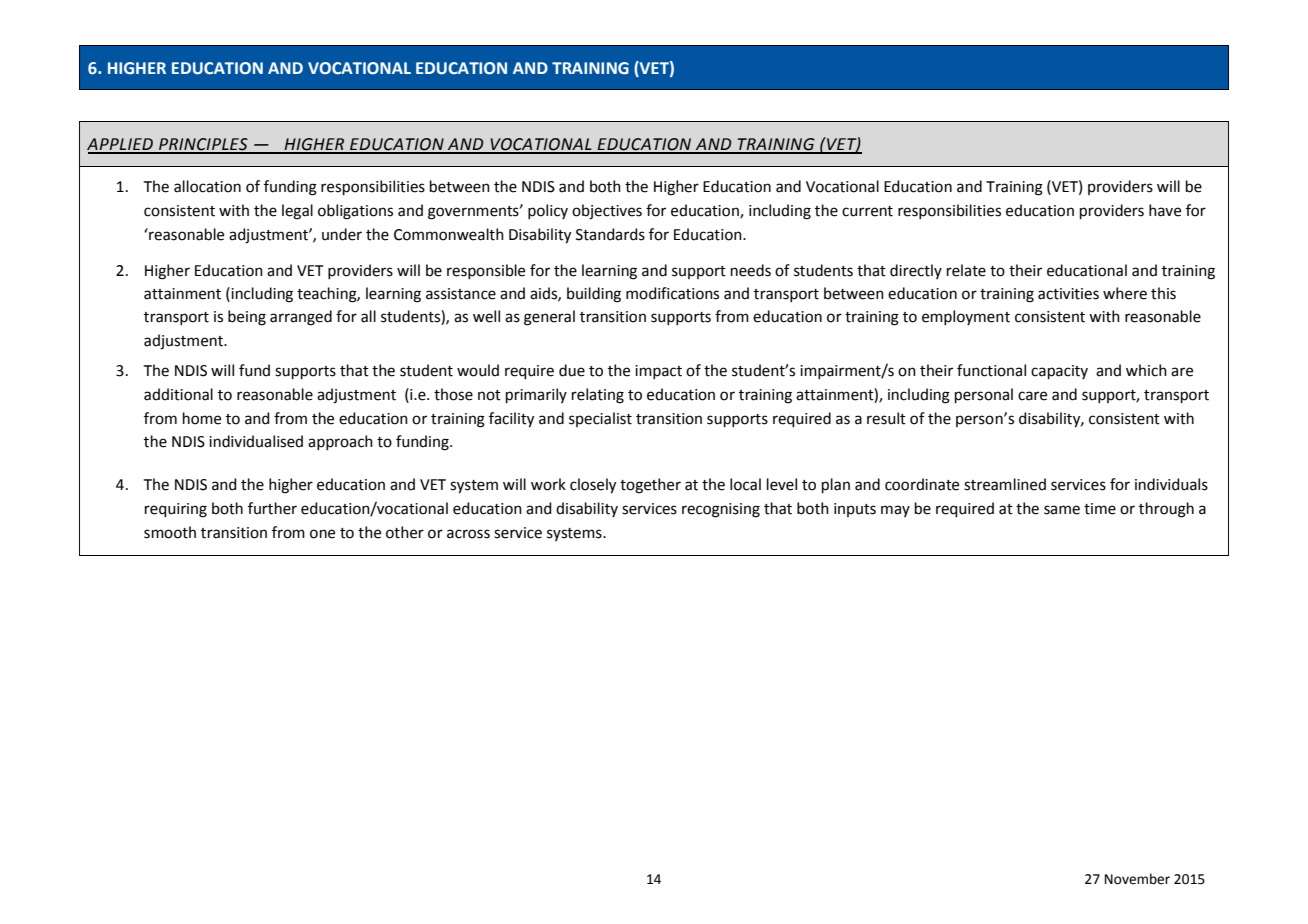  Describe the element at coordinates (1165, 210) in the screenshot. I see `have` at that location.
